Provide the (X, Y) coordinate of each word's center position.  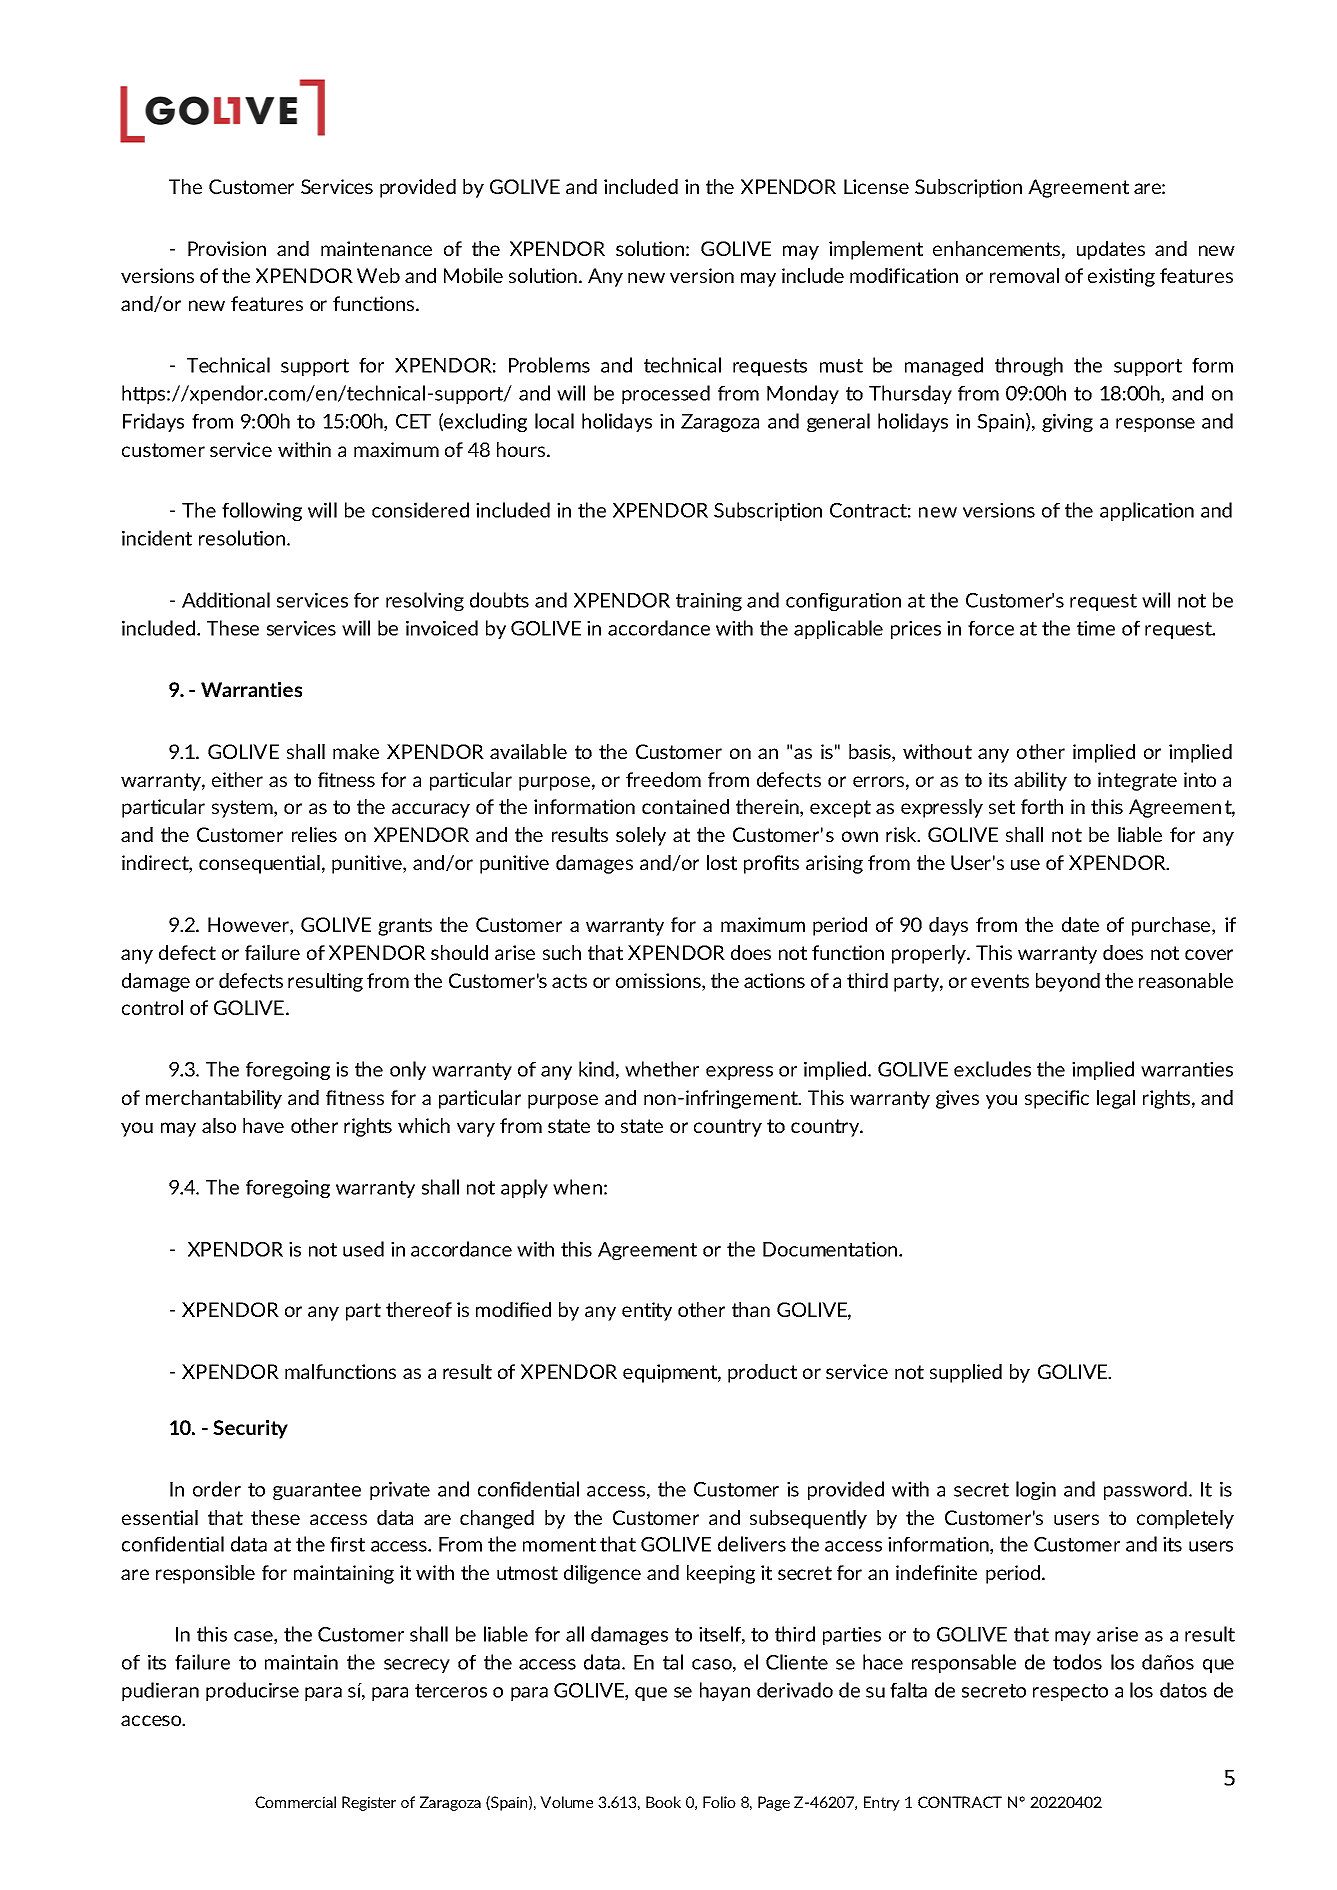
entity (647, 1311)
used (363, 1249)
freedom (663, 779)
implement (876, 250)
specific (1057, 1099)
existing (1121, 277)
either (237, 779)
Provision (227, 248)
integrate (1137, 781)
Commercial (295, 1802)
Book (663, 1802)
